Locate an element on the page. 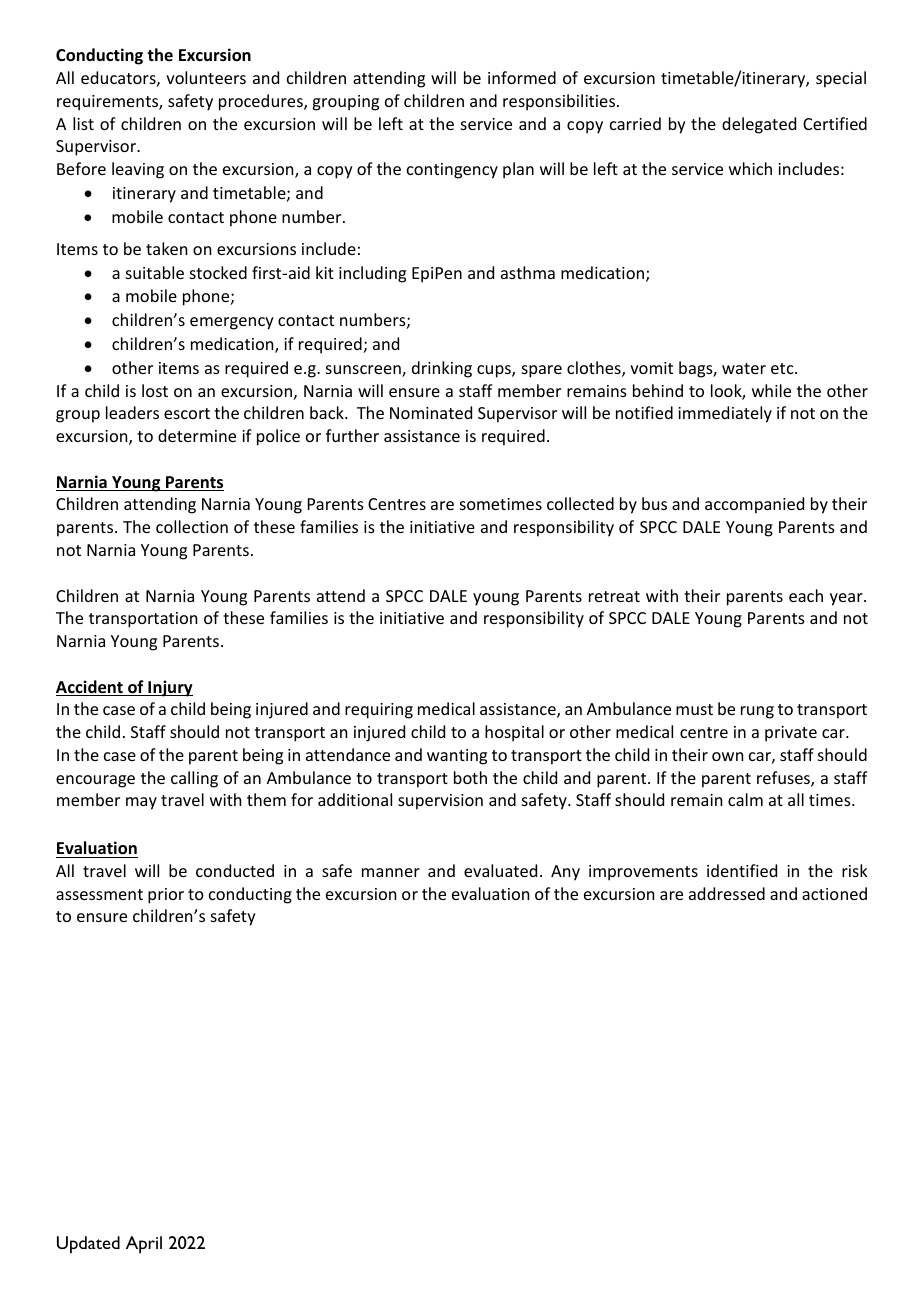  evaluated is located at coordinates (500, 870).
